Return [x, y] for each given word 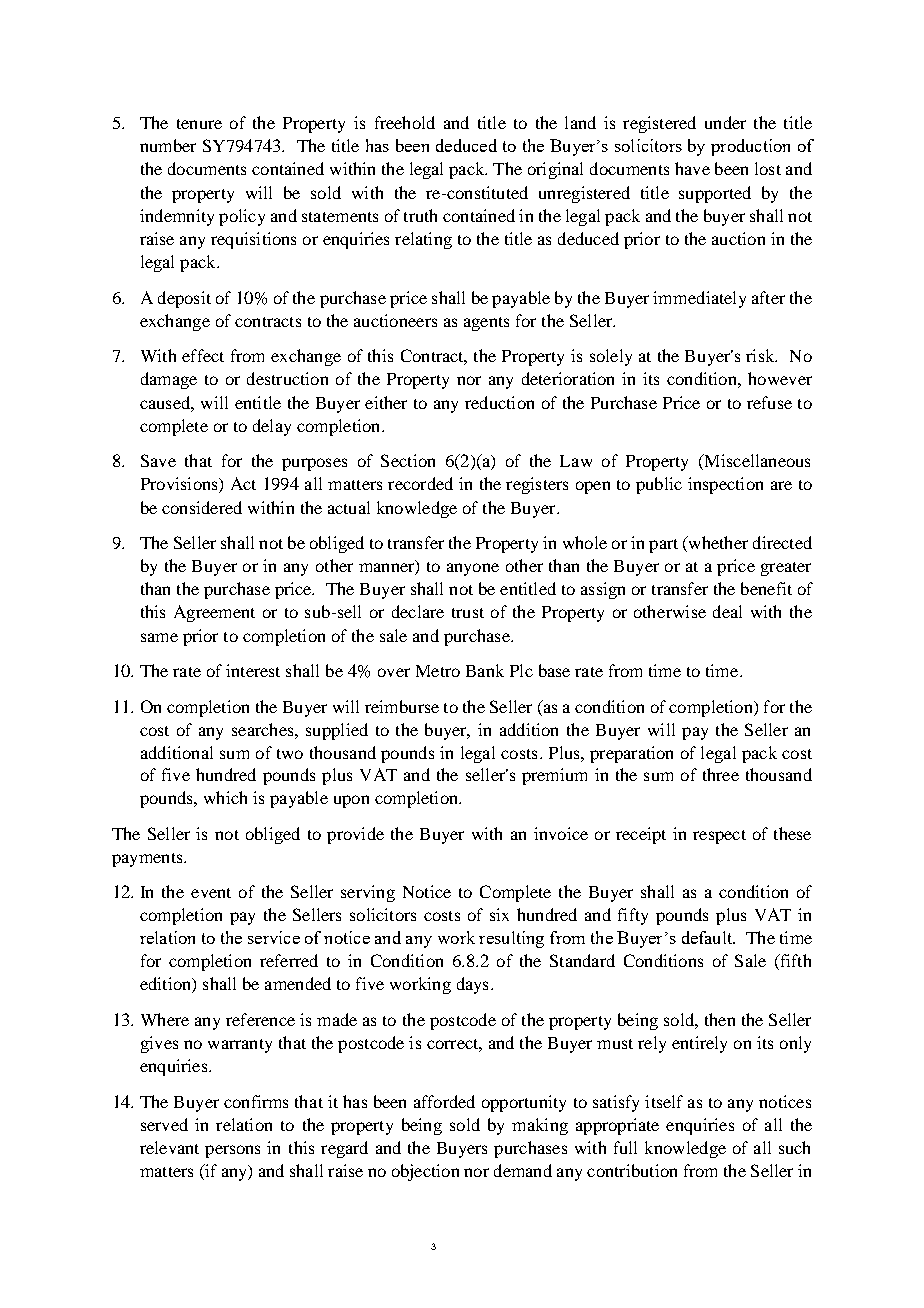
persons [232, 1151]
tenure [199, 124]
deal [727, 611]
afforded [444, 1101]
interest [253, 670]
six [499, 914]
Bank [485, 670]
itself [664, 1101]
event [211, 893]
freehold [405, 122]
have [692, 168]
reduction [499, 402]
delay [272, 427]
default [708, 937]
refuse [769, 402]
